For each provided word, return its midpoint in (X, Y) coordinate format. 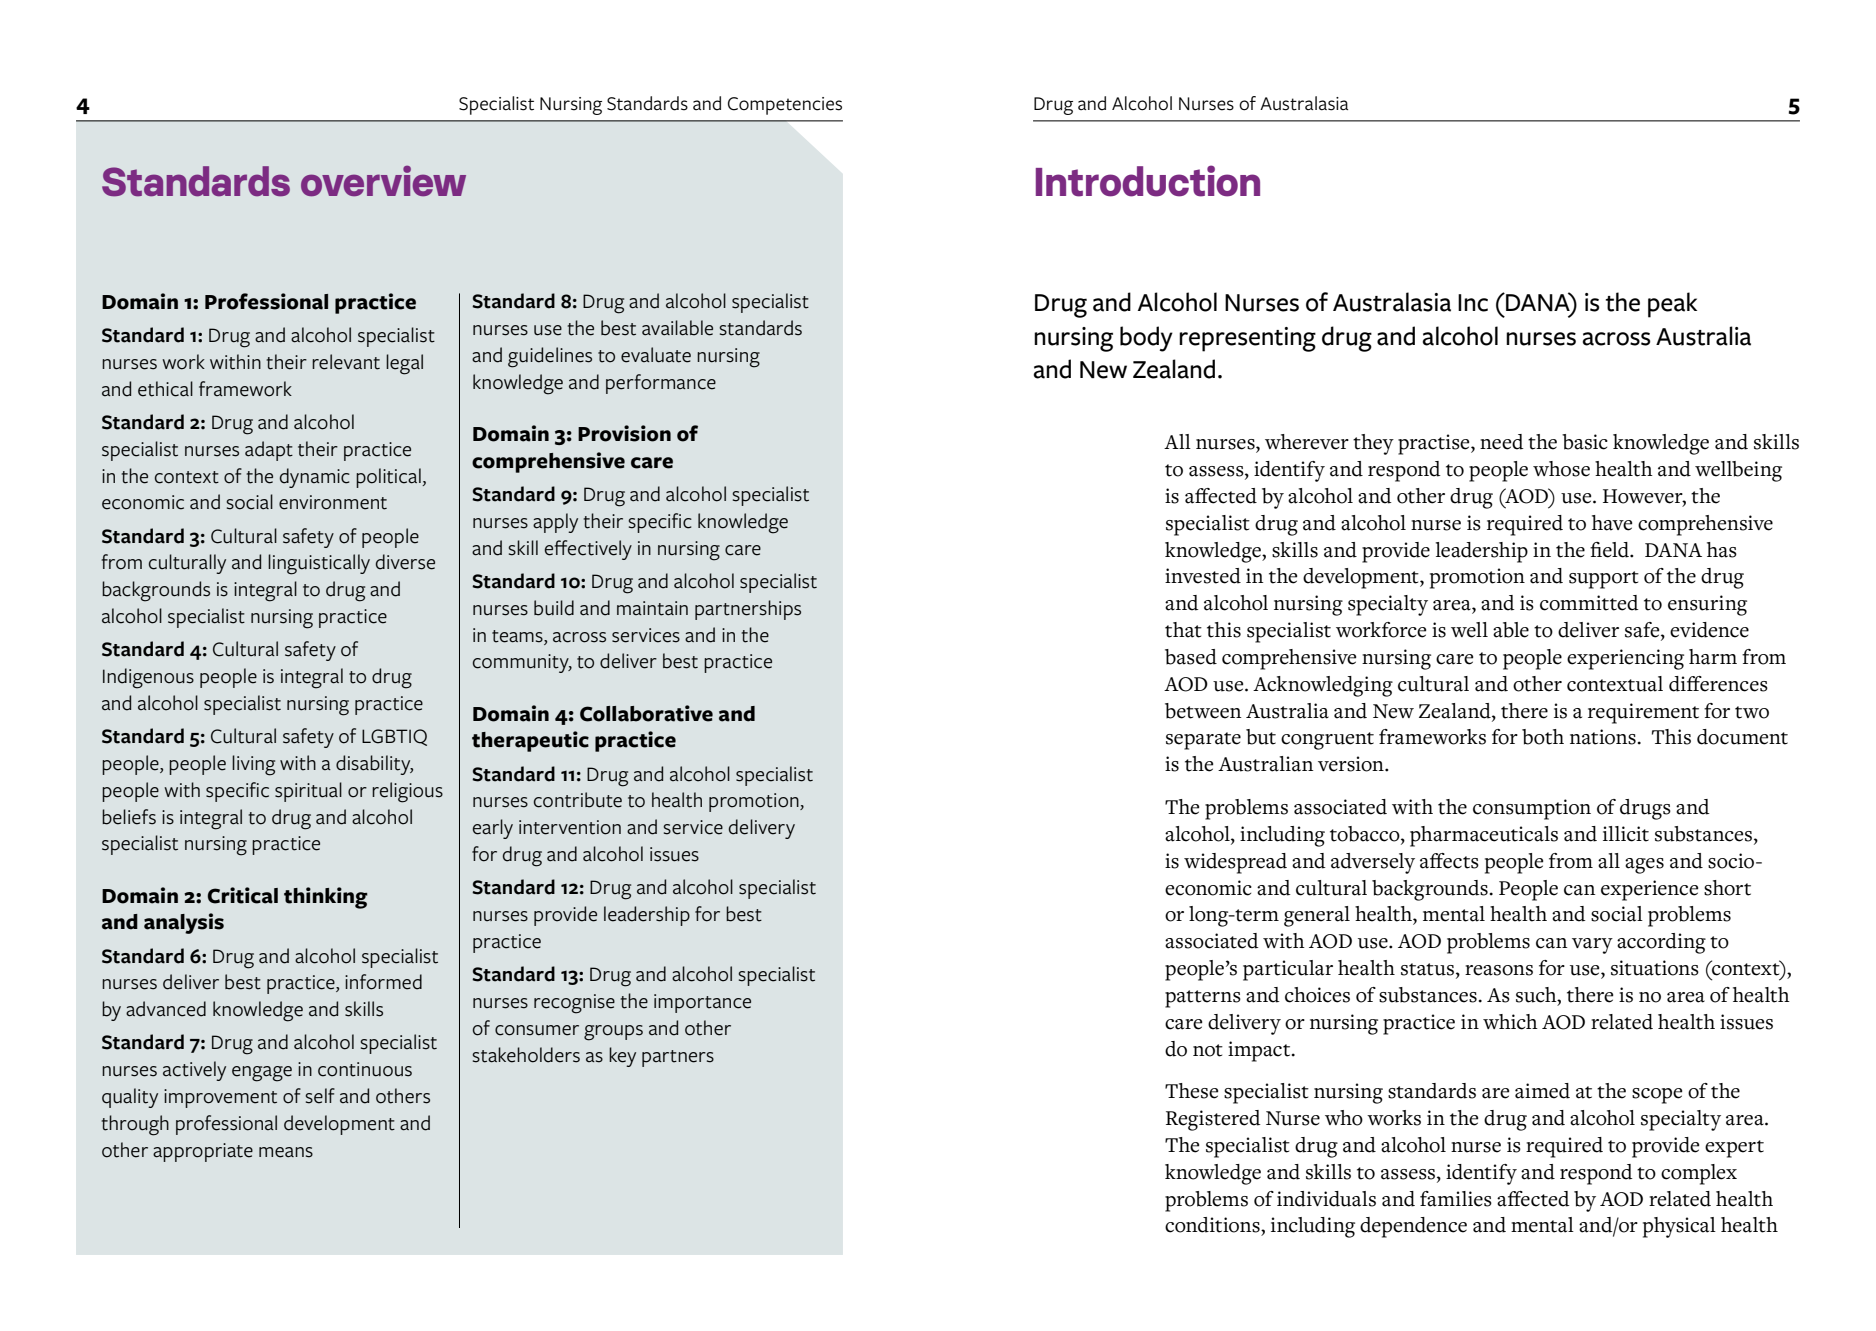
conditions (1213, 1225)
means (286, 1152)
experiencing (1625, 659)
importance (702, 1003)
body (1146, 339)
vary (1592, 946)
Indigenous (148, 678)
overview (383, 181)
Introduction (1148, 181)
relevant (346, 362)
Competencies (785, 106)
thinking (326, 898)
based (1191, 657)
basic (1585, 442)
